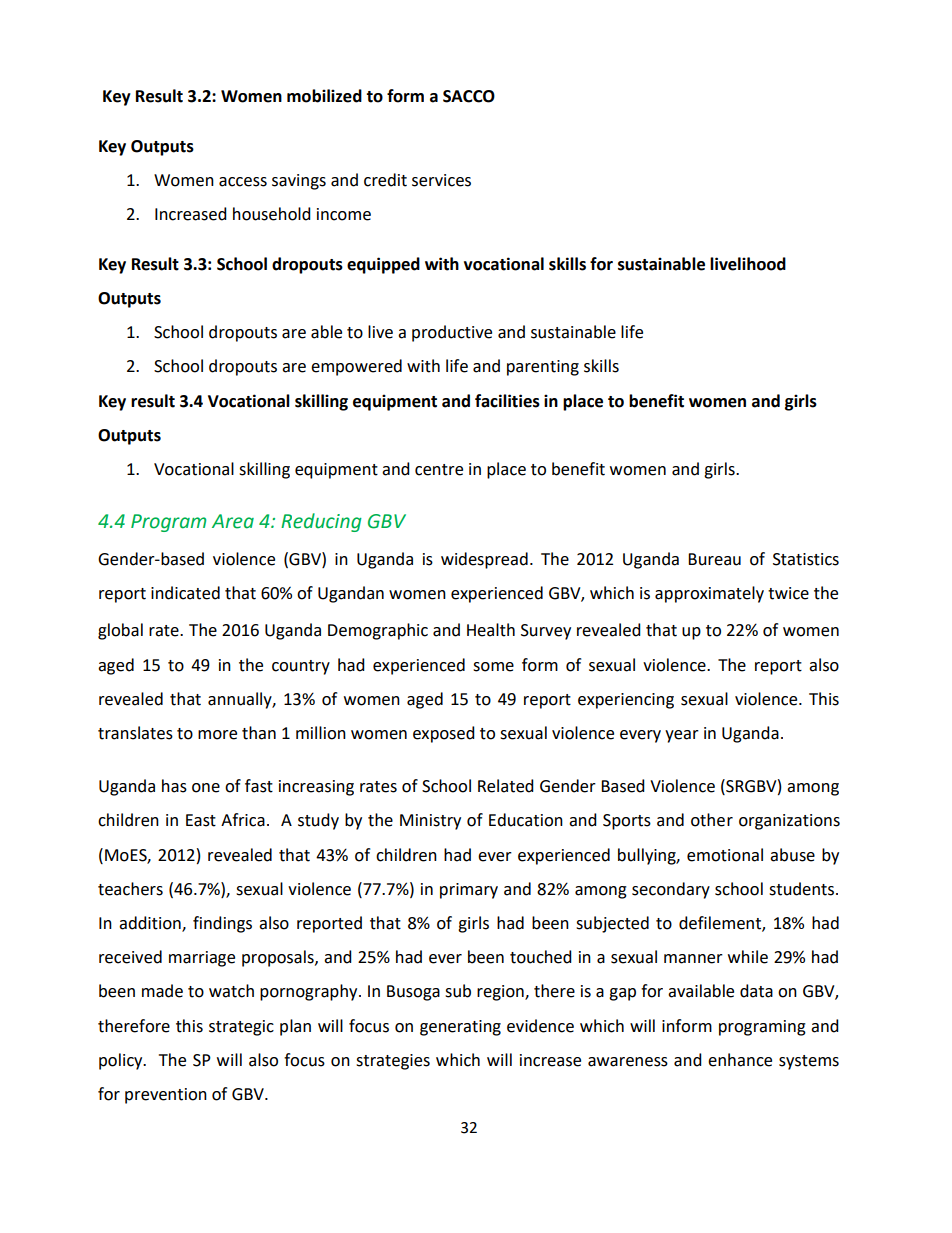 This page has width=952, height=1233. What do you see at coordinates (682, 736) in the page?
I see `year` at bounding box center [682, 736].
